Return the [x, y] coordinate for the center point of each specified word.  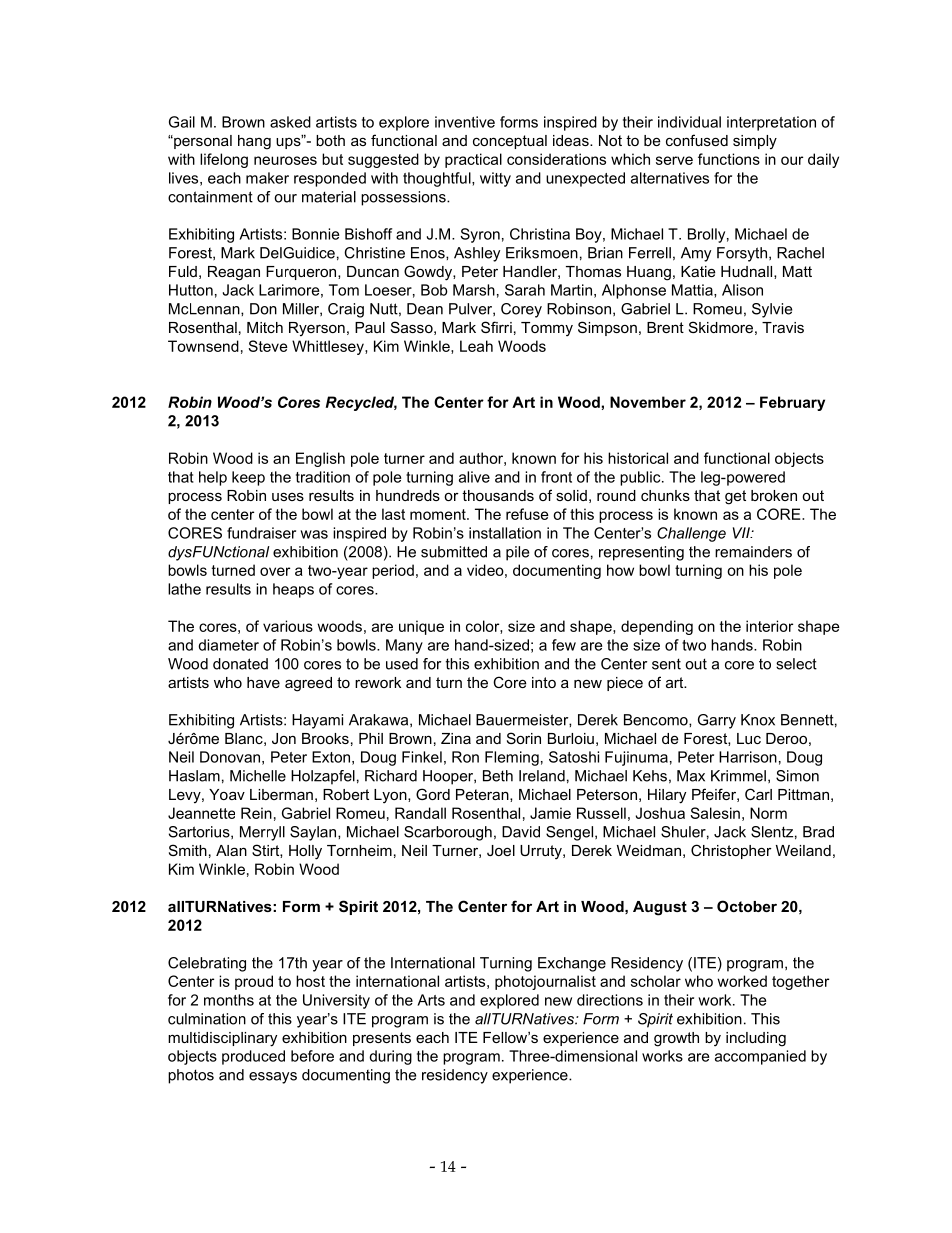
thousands [498, 495]
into [544, 682]
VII [742, 533]
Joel [501, 850]
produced [253, 1057]
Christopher [731, 851]
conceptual [510, 142]
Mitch [265, 327]
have [263, 682]
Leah [476, 346]
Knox [758, 720]
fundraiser [261, 533]
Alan [231, 850]
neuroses [285, 160]
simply [755, 142]
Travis [783, 327]
